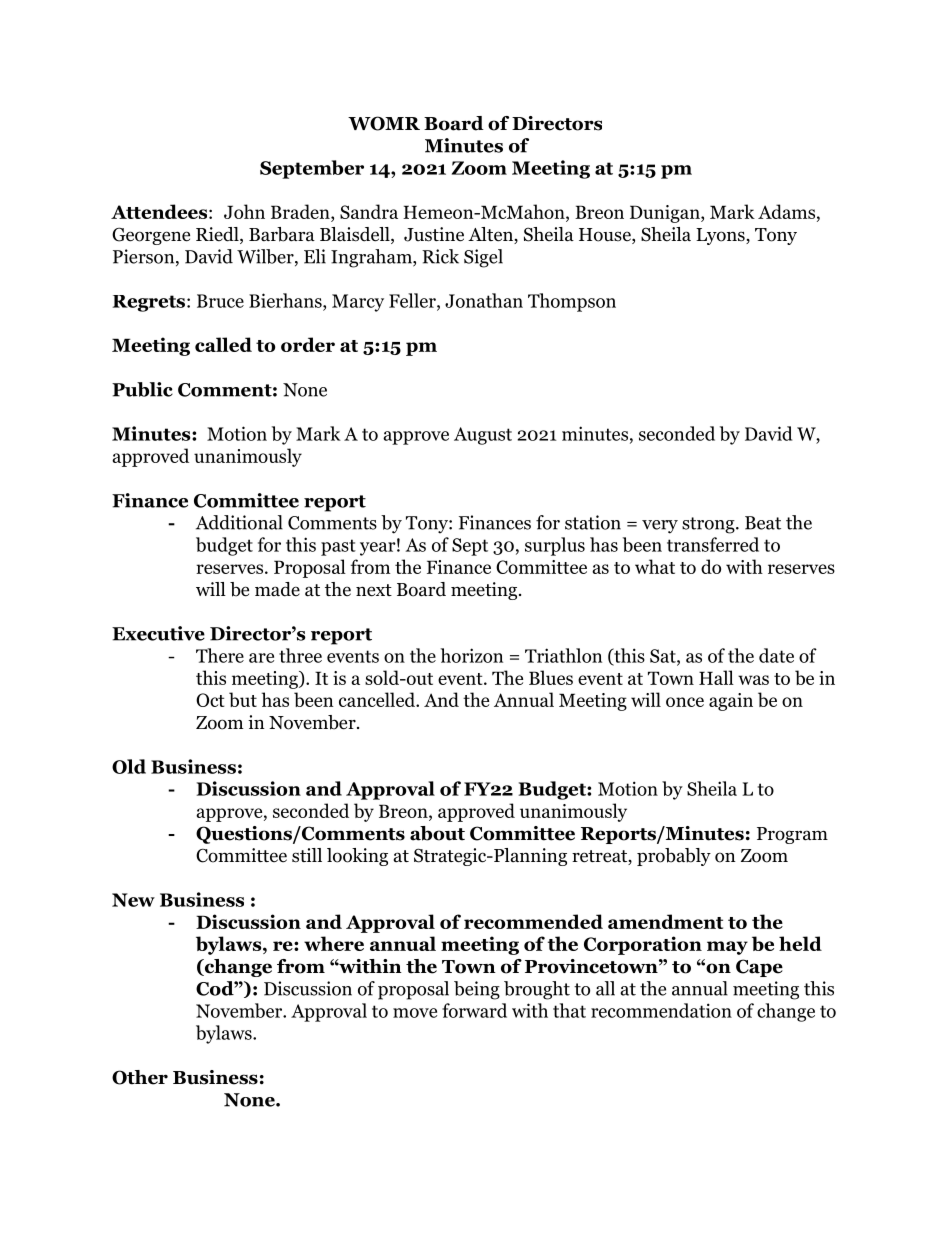  What do you see at coordinates (140, 1077) in the page?
I see `Other` at bounding box center [140, 1077].
